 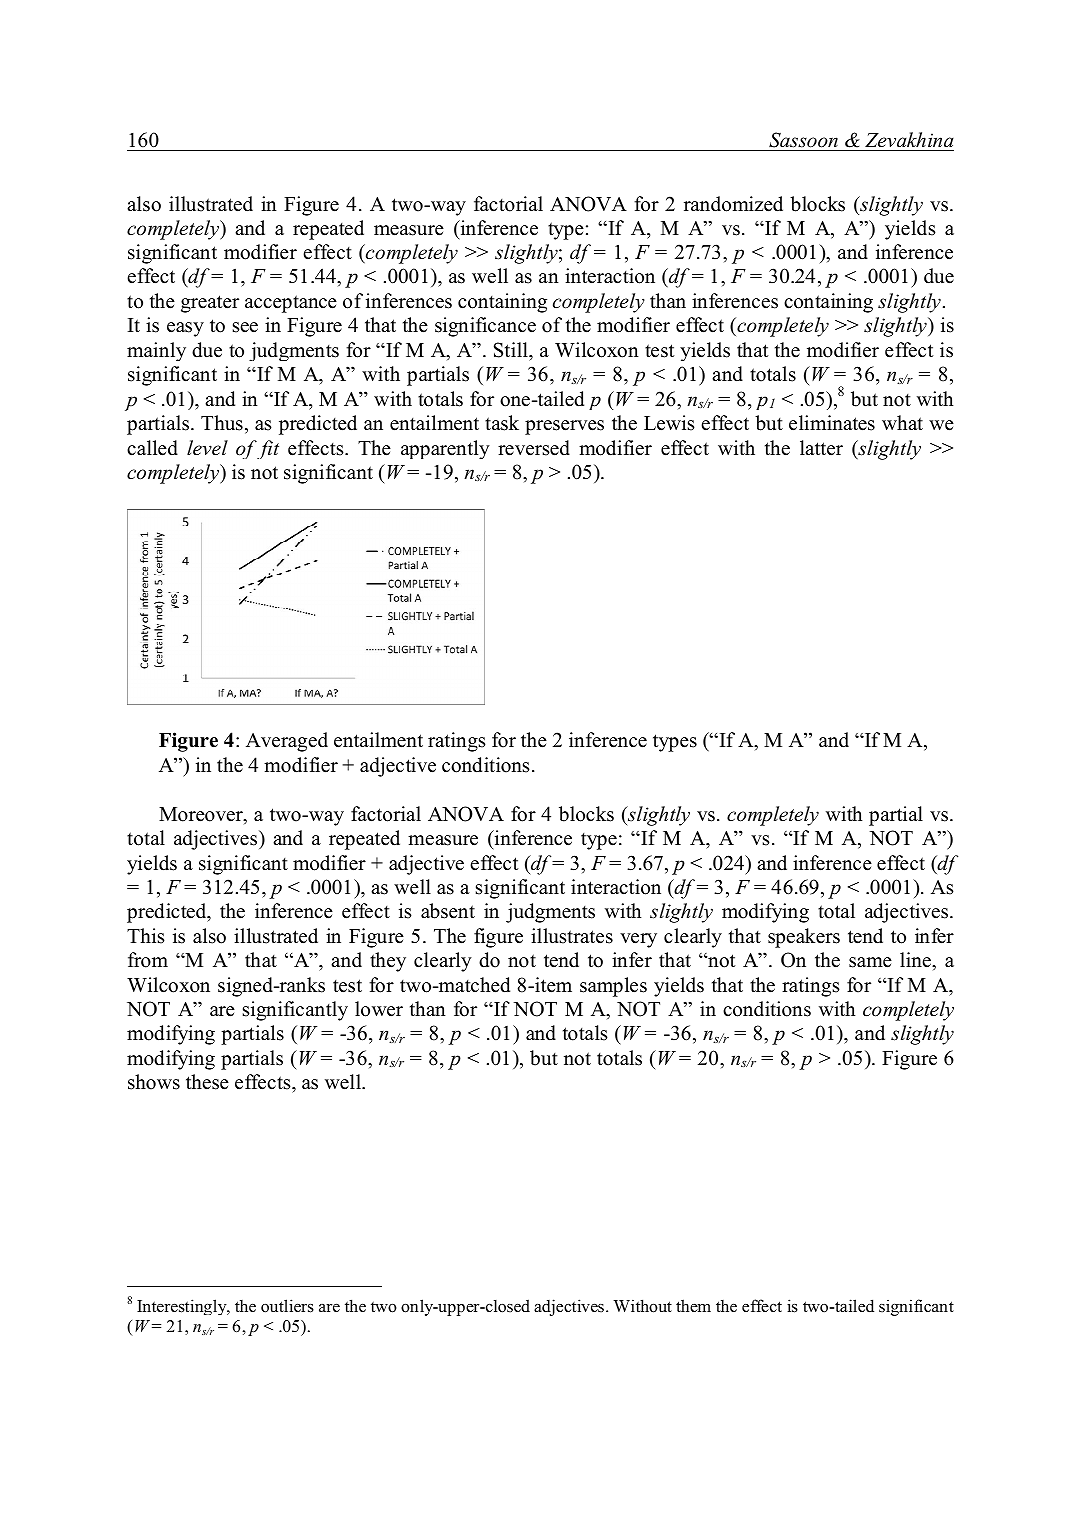 What do you see at coordinates (485, 327) in the page?
I see `significance` at bounding box center [485, 327].
